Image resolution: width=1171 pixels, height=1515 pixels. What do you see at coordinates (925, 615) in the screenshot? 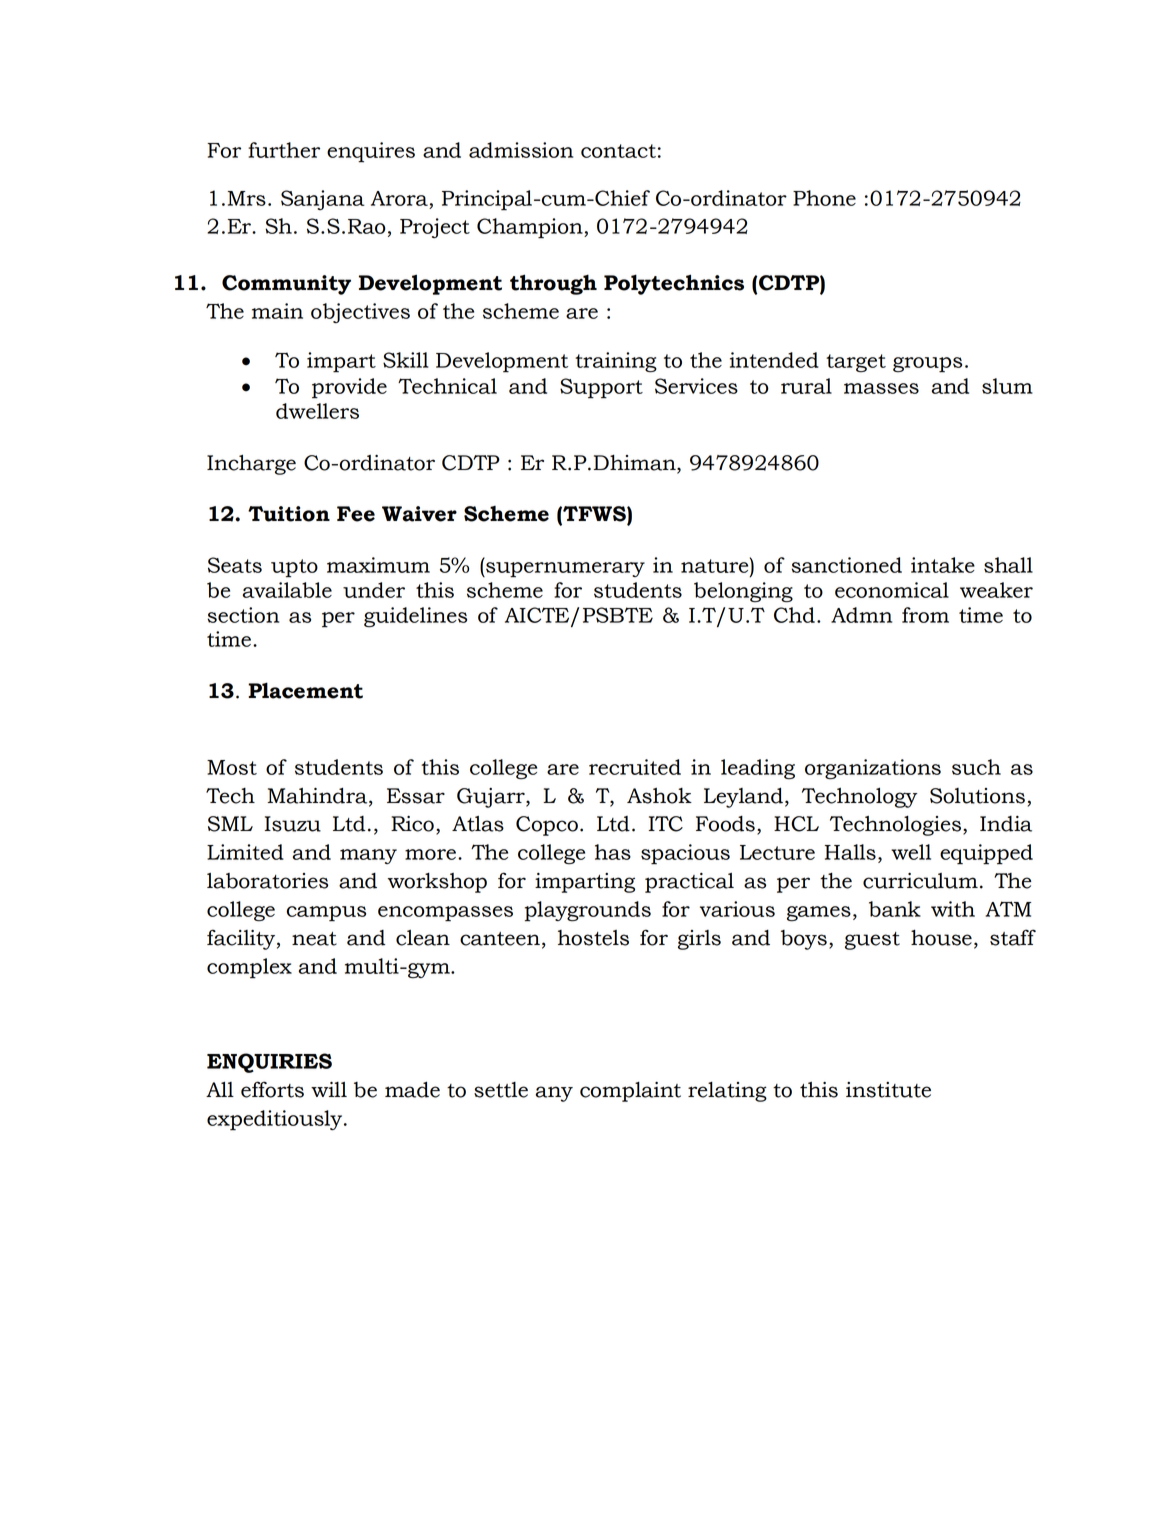
I see `from` at bounding box center [925, 615].
